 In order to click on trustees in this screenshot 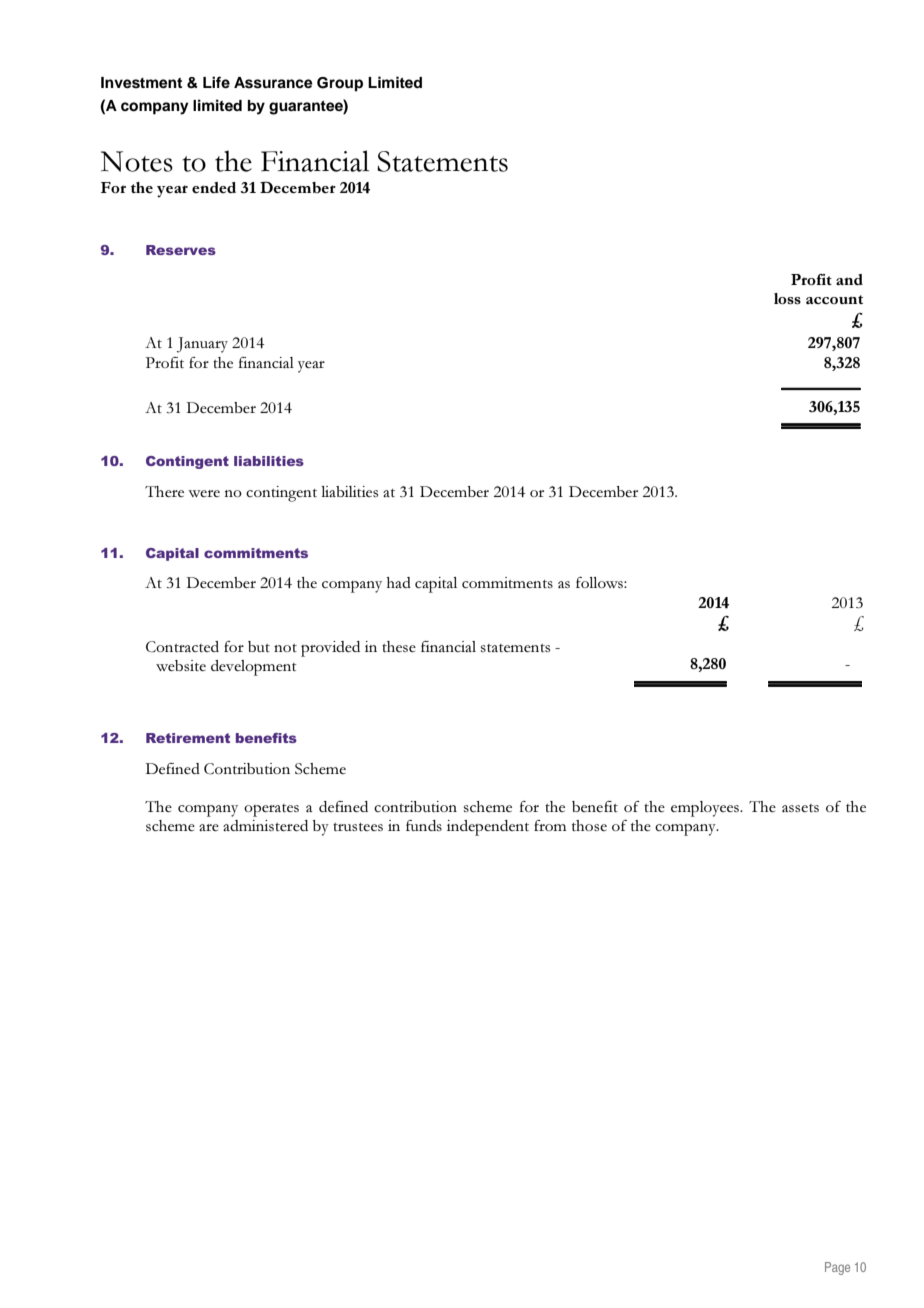, I will do `click(358, 827)`.
